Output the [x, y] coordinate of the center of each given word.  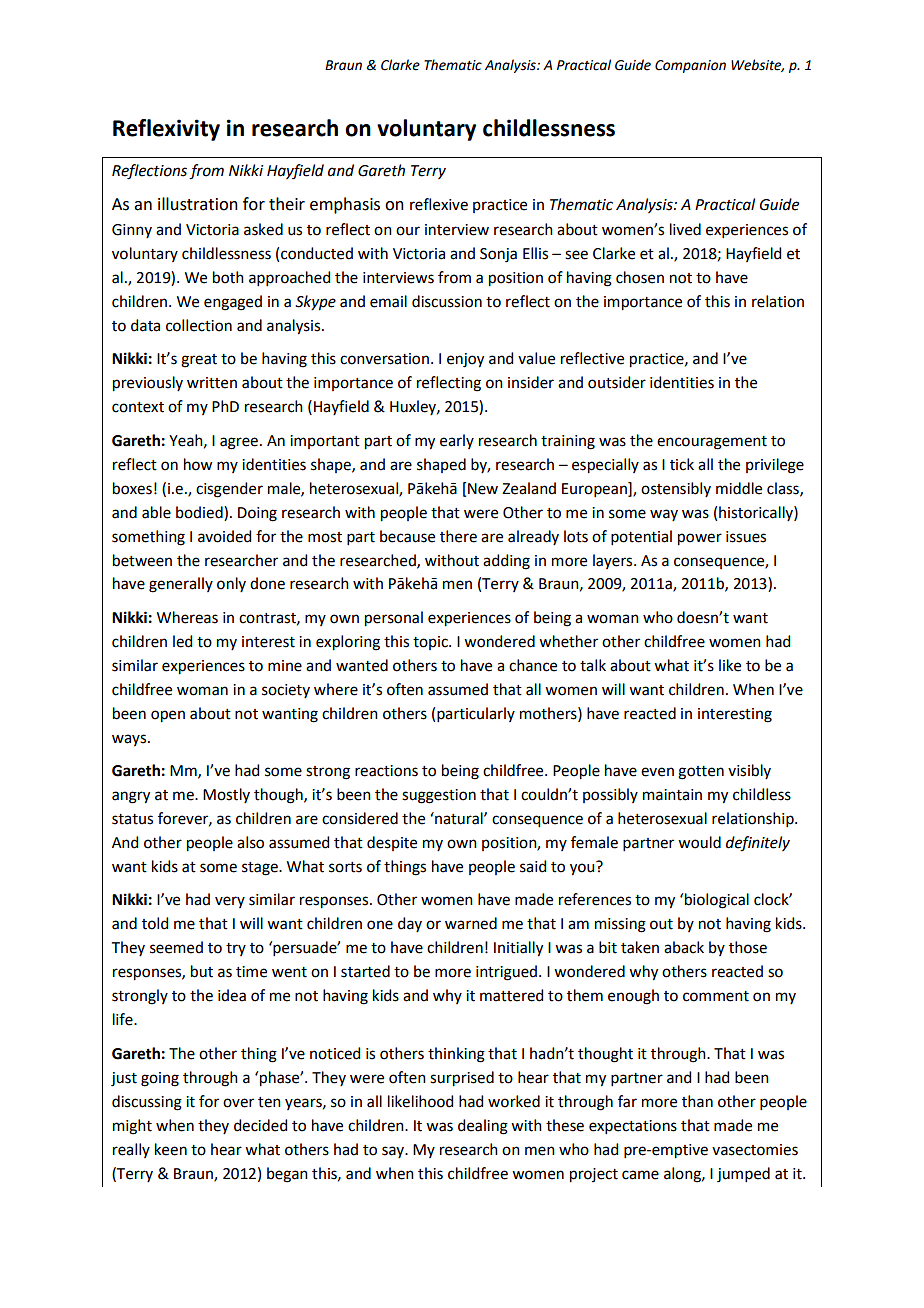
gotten [701, 773]
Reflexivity [166, 130]
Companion [690, 66]
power [700, 539]
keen [171, 1149]
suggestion [439, 796]
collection [199, 325]
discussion [447, 301]
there [458, 536]
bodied [200, 512]
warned [471, 923]
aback [684, 947]
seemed [176, 947]
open [168, 716]
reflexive [439, 204]
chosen [640, 277]
